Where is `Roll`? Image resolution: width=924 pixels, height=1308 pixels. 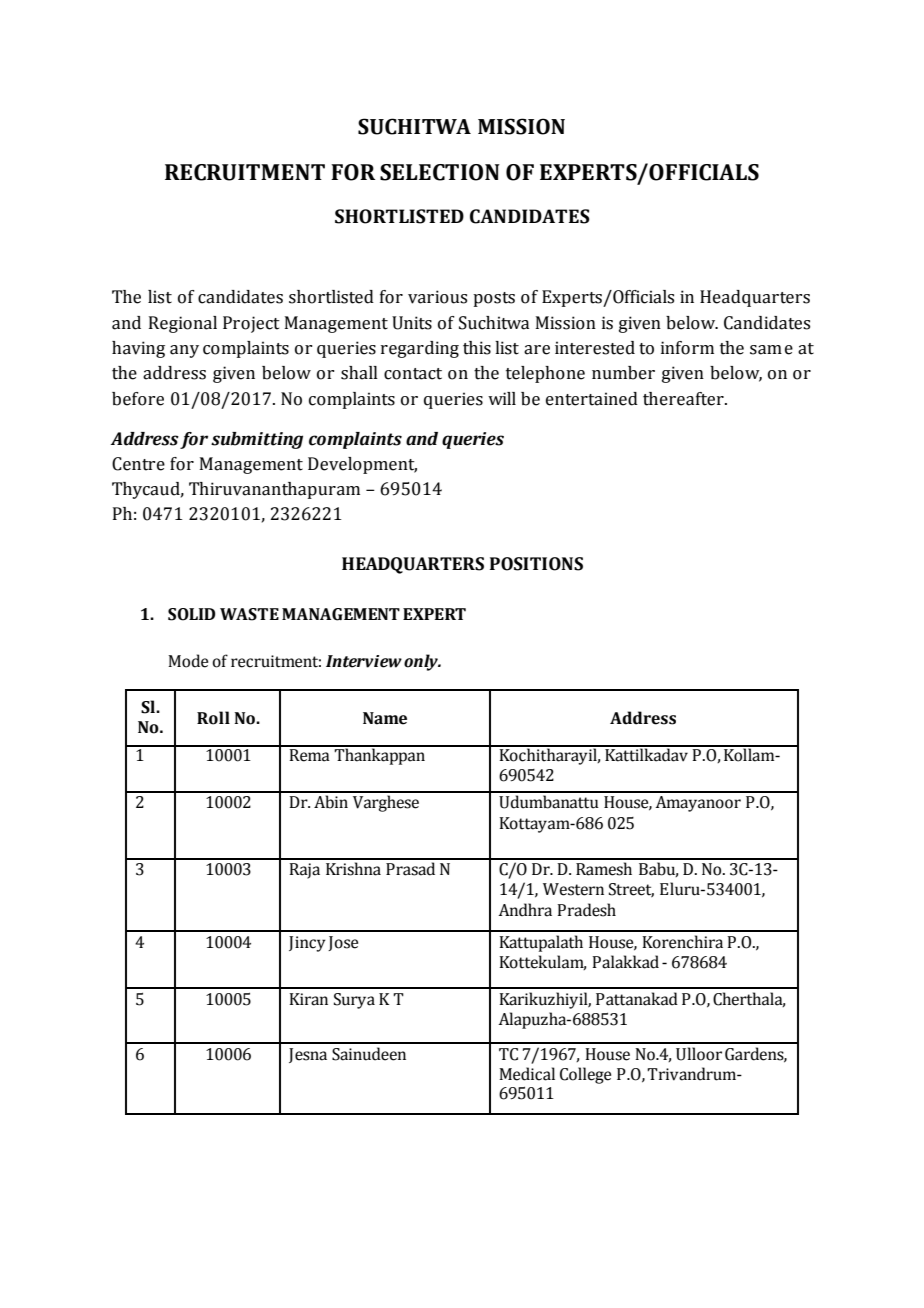
Roll is located at coordinates (213, 718).
